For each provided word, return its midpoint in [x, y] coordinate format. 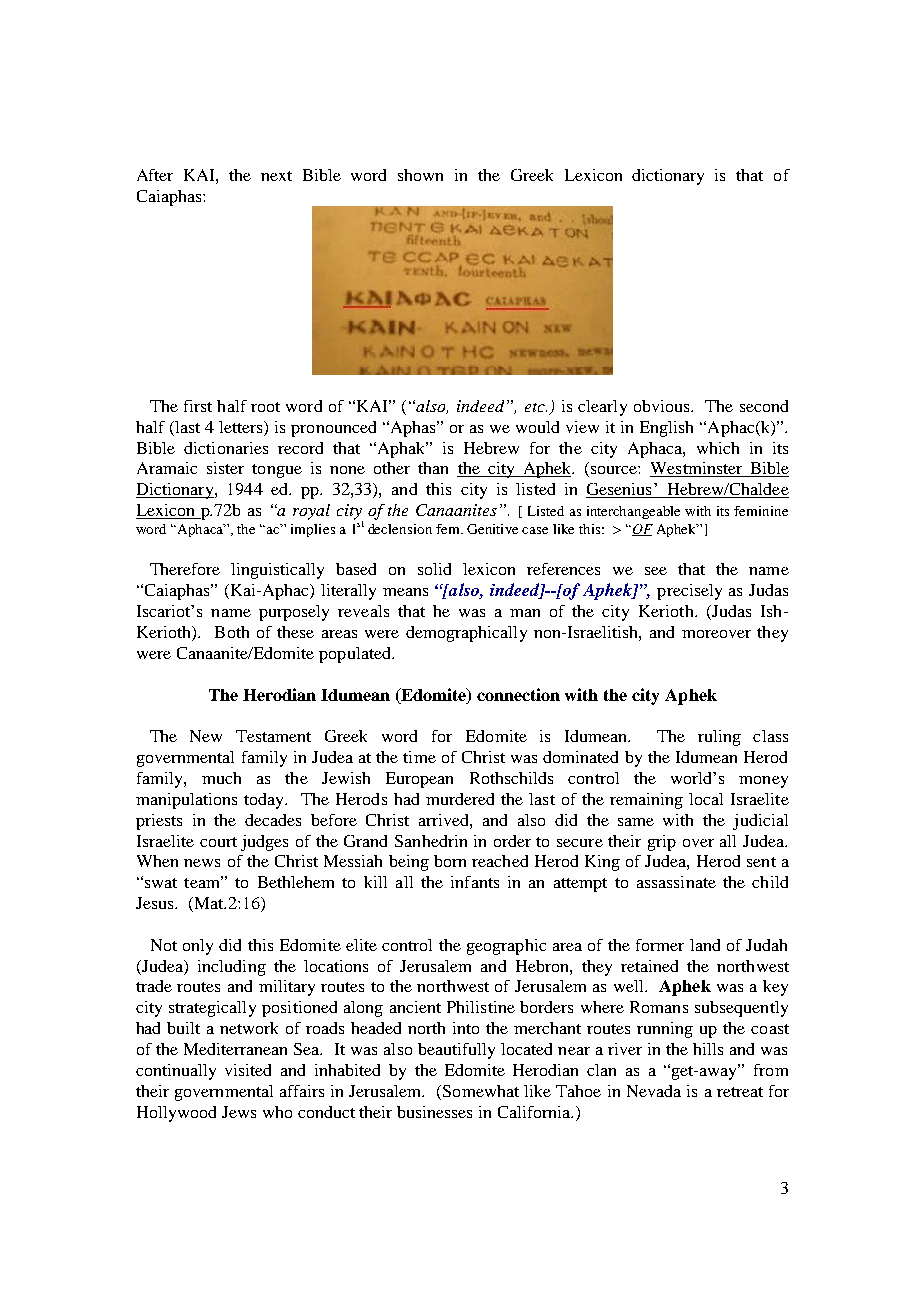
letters [242, 427]
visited [248, 1070]
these [295, 632]
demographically [466, 634]
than [433, 468]
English [666, 429]
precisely [689, 592]
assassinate [676, 882]
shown [420, 175]
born [450, 861]
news [202, 863]
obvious [663, 406]
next [276, 176]
